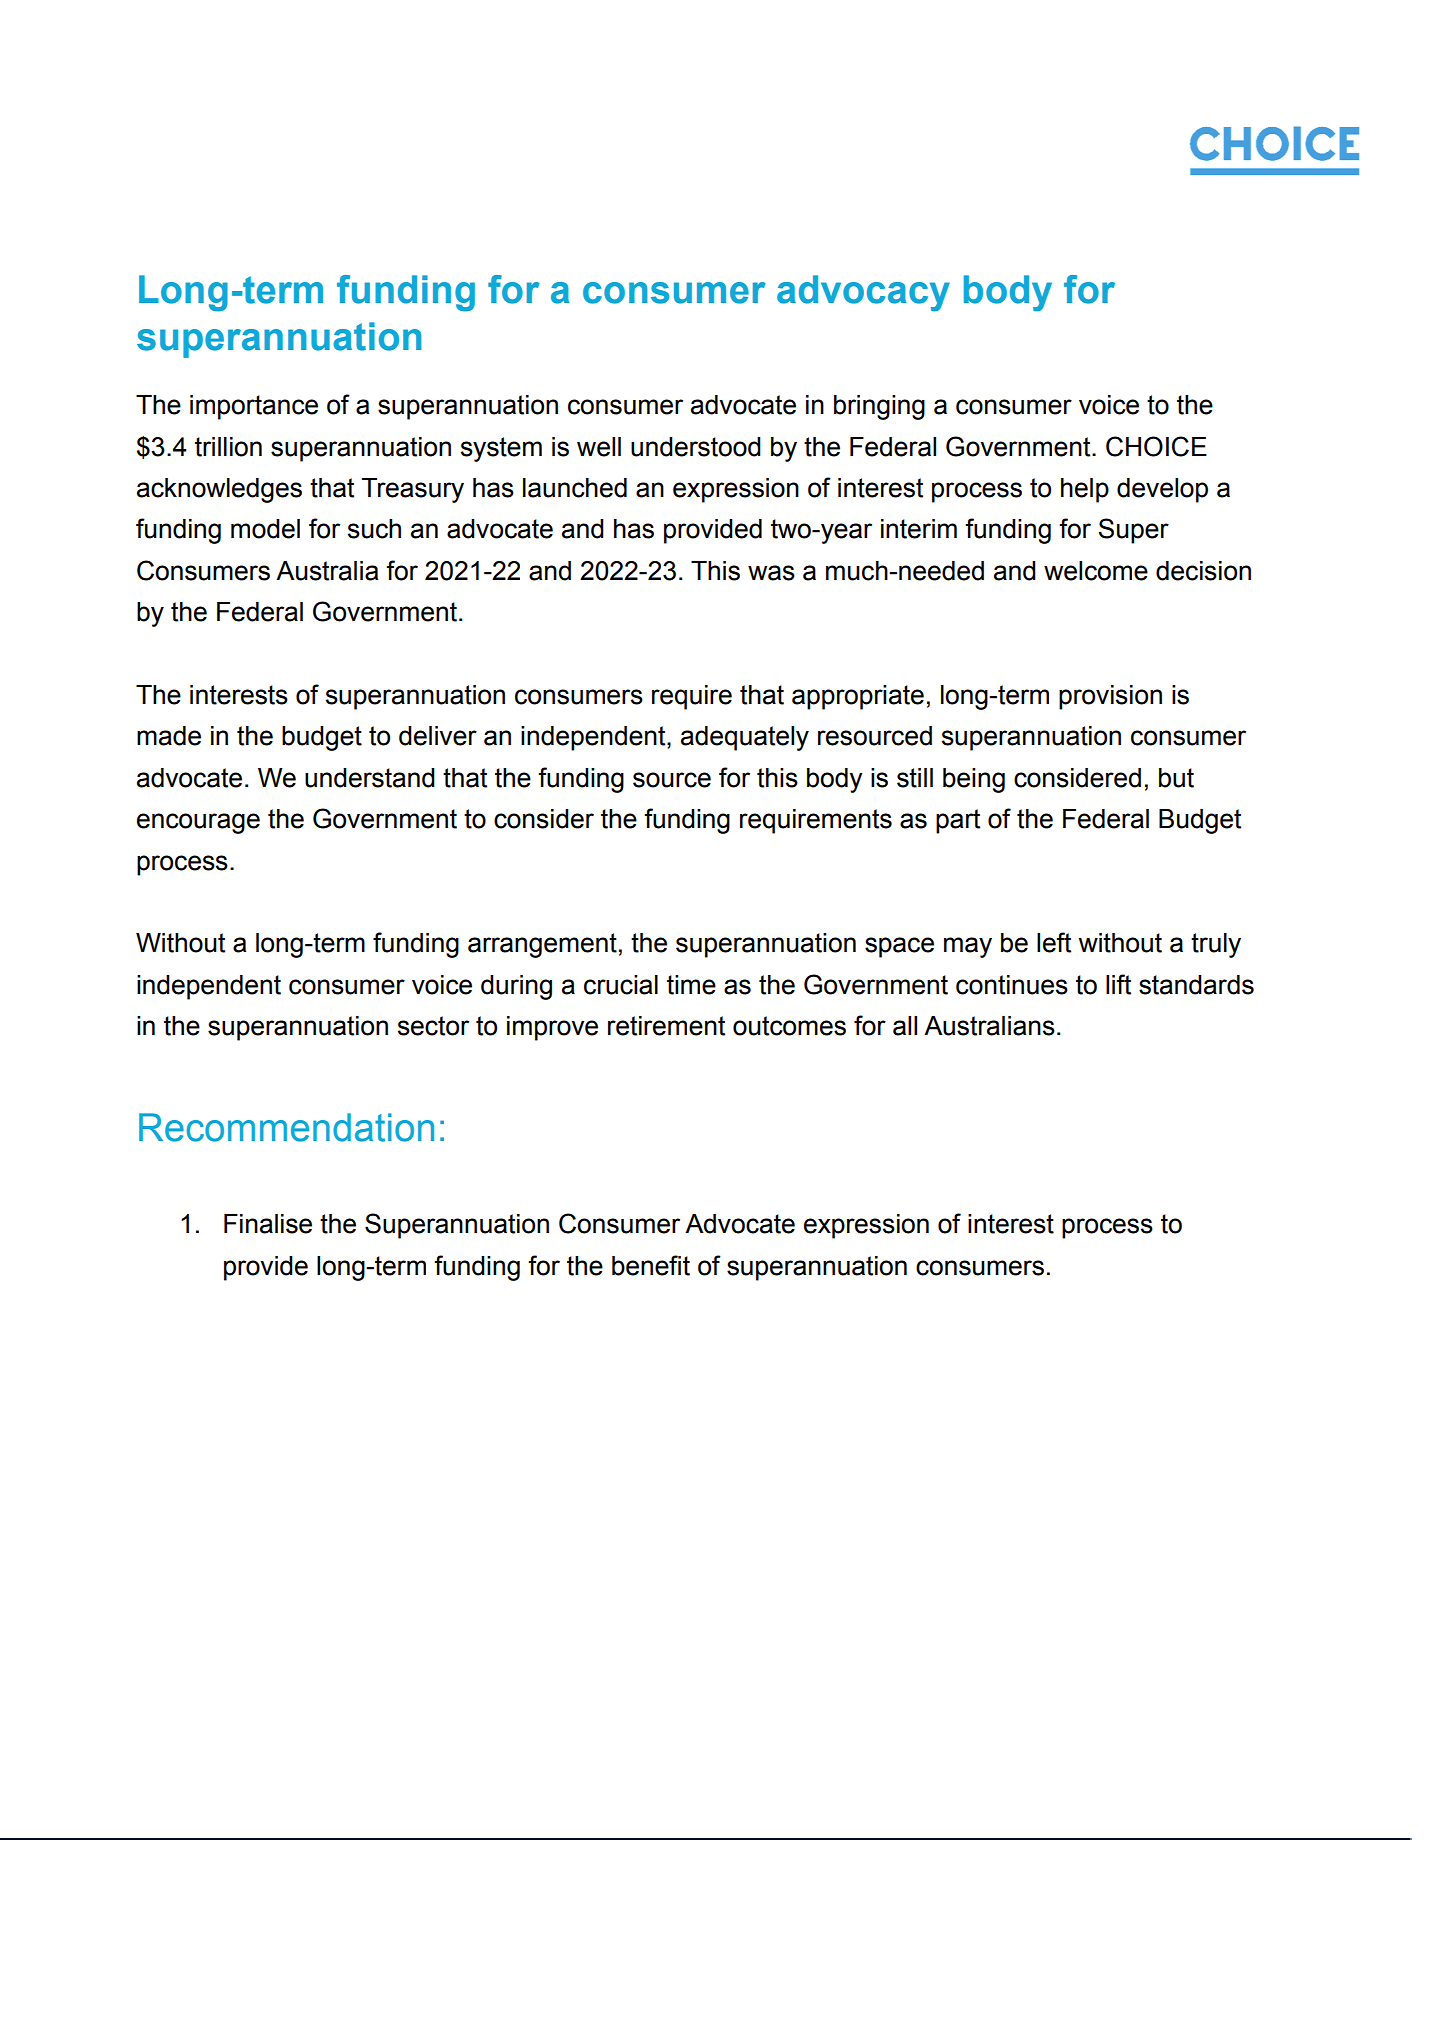 This page has height=2021, width=1430. What do you see at coordinates (254, 407) in the page?
I see `importance` at bounding box center [254, 407].
